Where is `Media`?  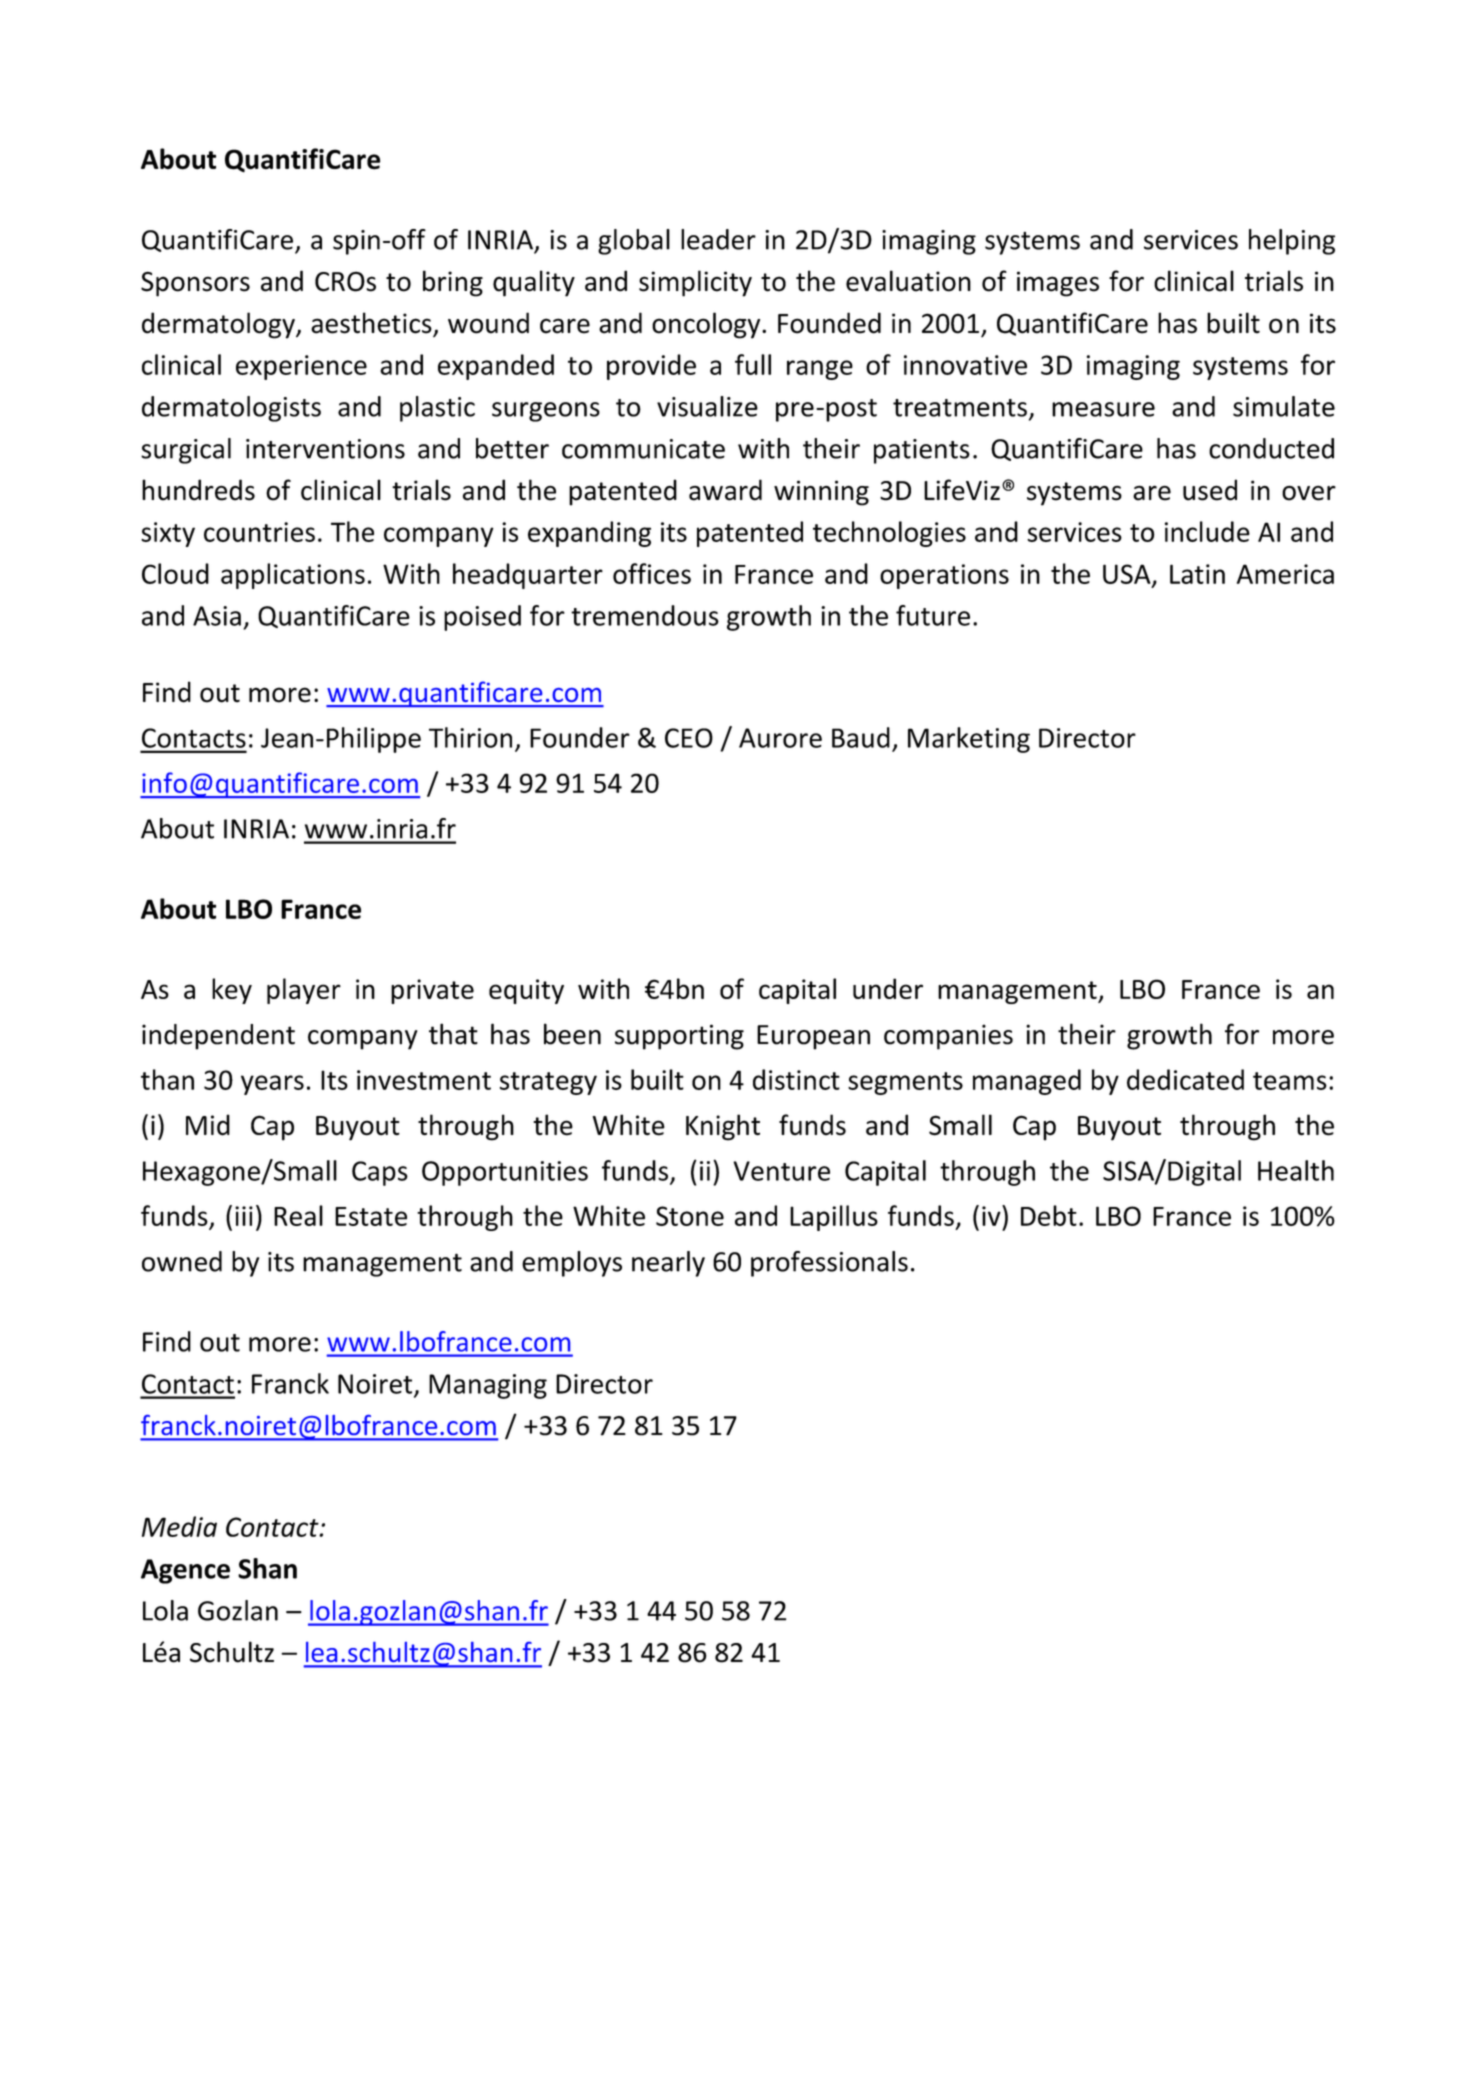 Media is located at coordinates (179, 1526).
